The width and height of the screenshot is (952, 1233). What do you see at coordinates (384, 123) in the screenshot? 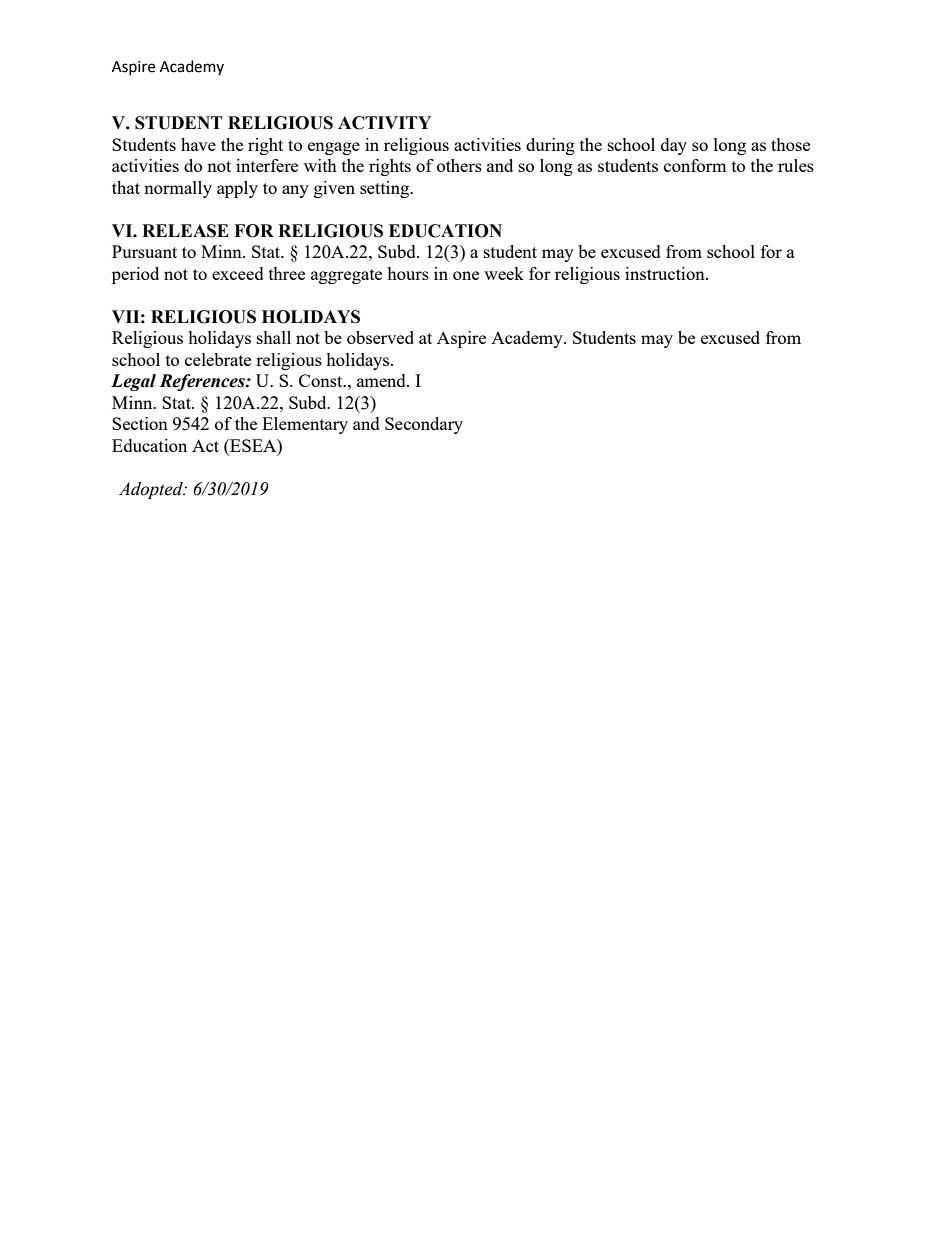
I see `ACTIVITY` at bounding box center [384, 123].
